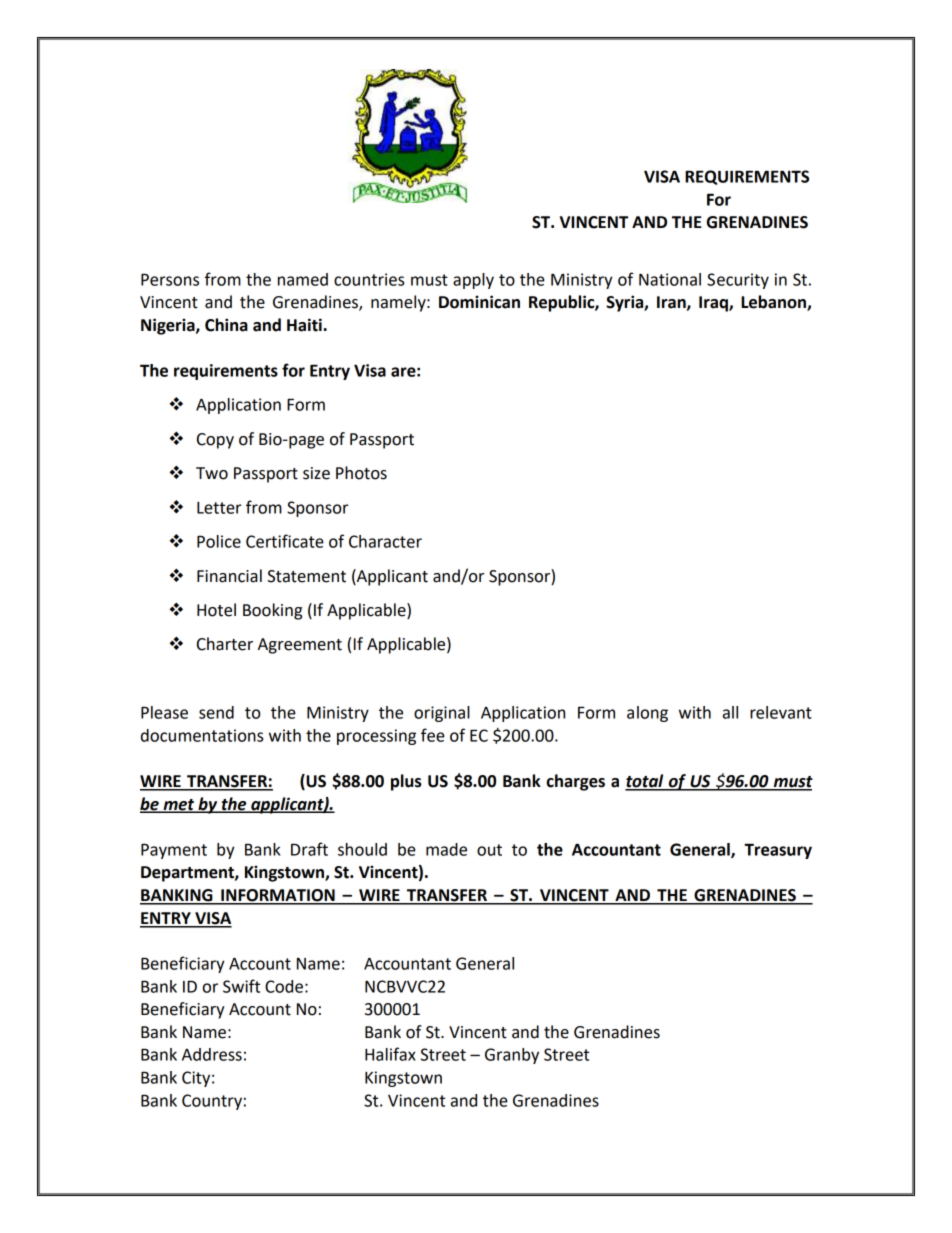  Describe the element at coordinates (174, 851) in the image. I see `Payment` at that location.
